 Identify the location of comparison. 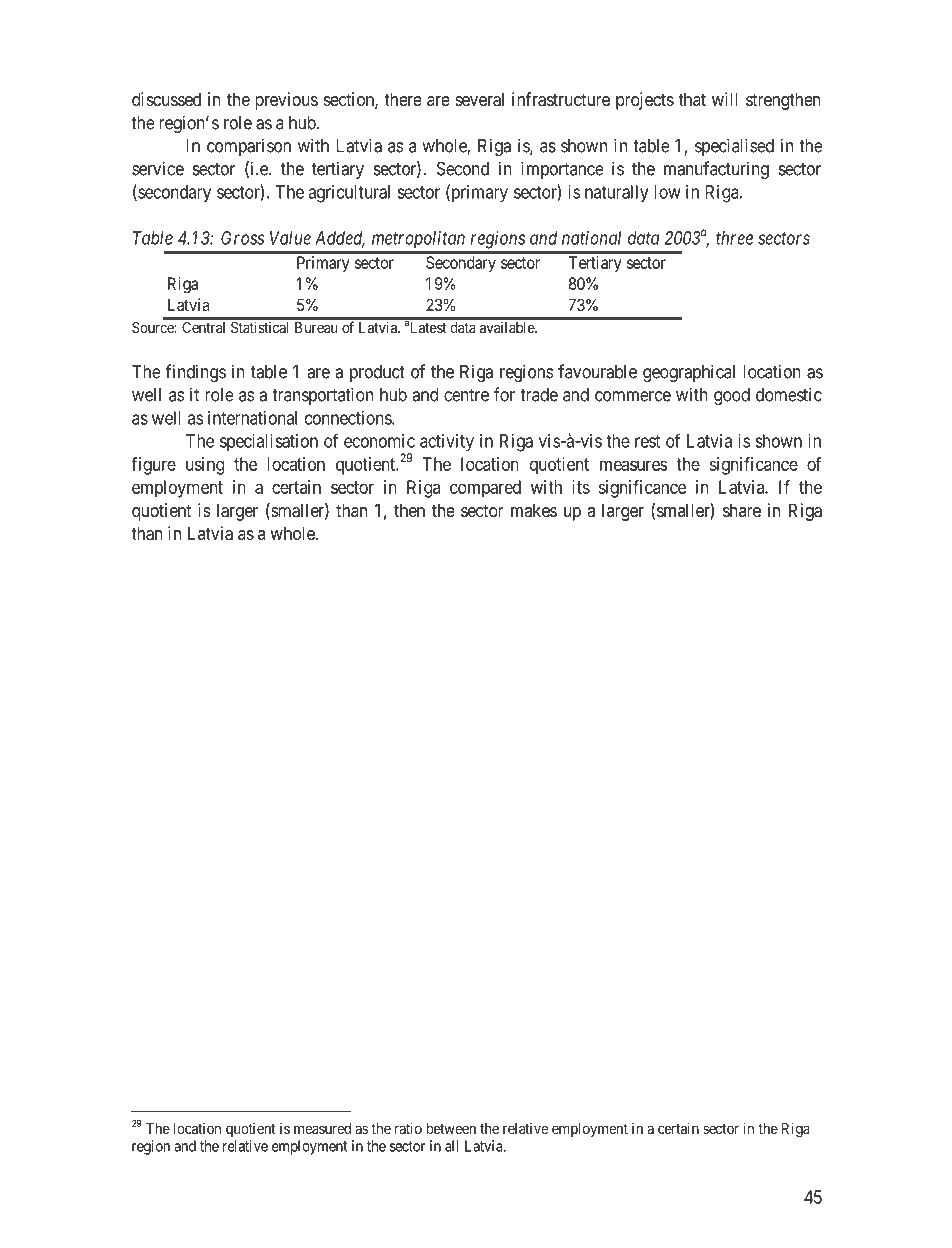
(249, 147).
